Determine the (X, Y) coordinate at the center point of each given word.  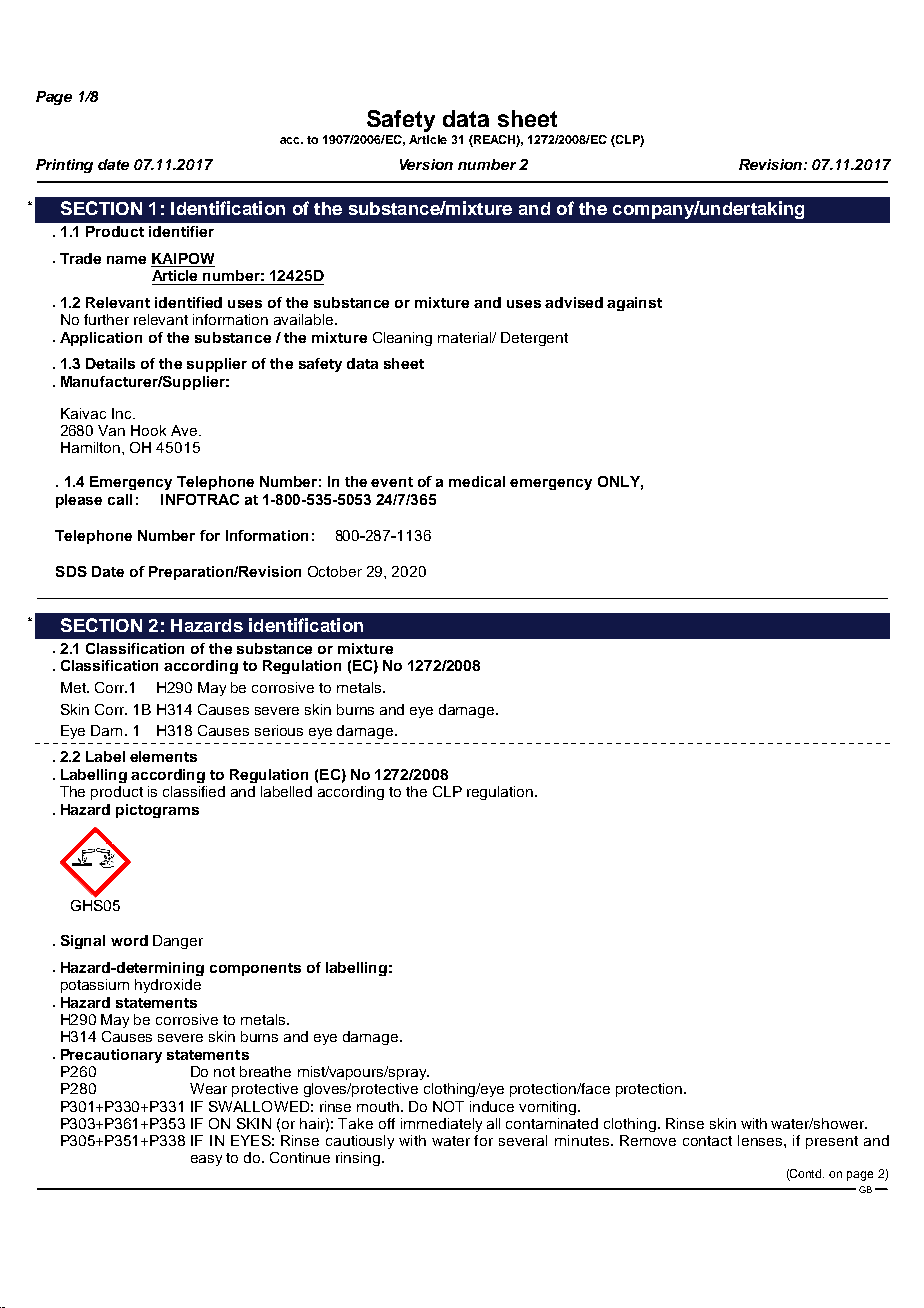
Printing (64, 166)
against (634, 304)
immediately (441, 1125)
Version (426, 164)
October (335, 571)
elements (163, 756)
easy (206, 1160)
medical (477, 481)
